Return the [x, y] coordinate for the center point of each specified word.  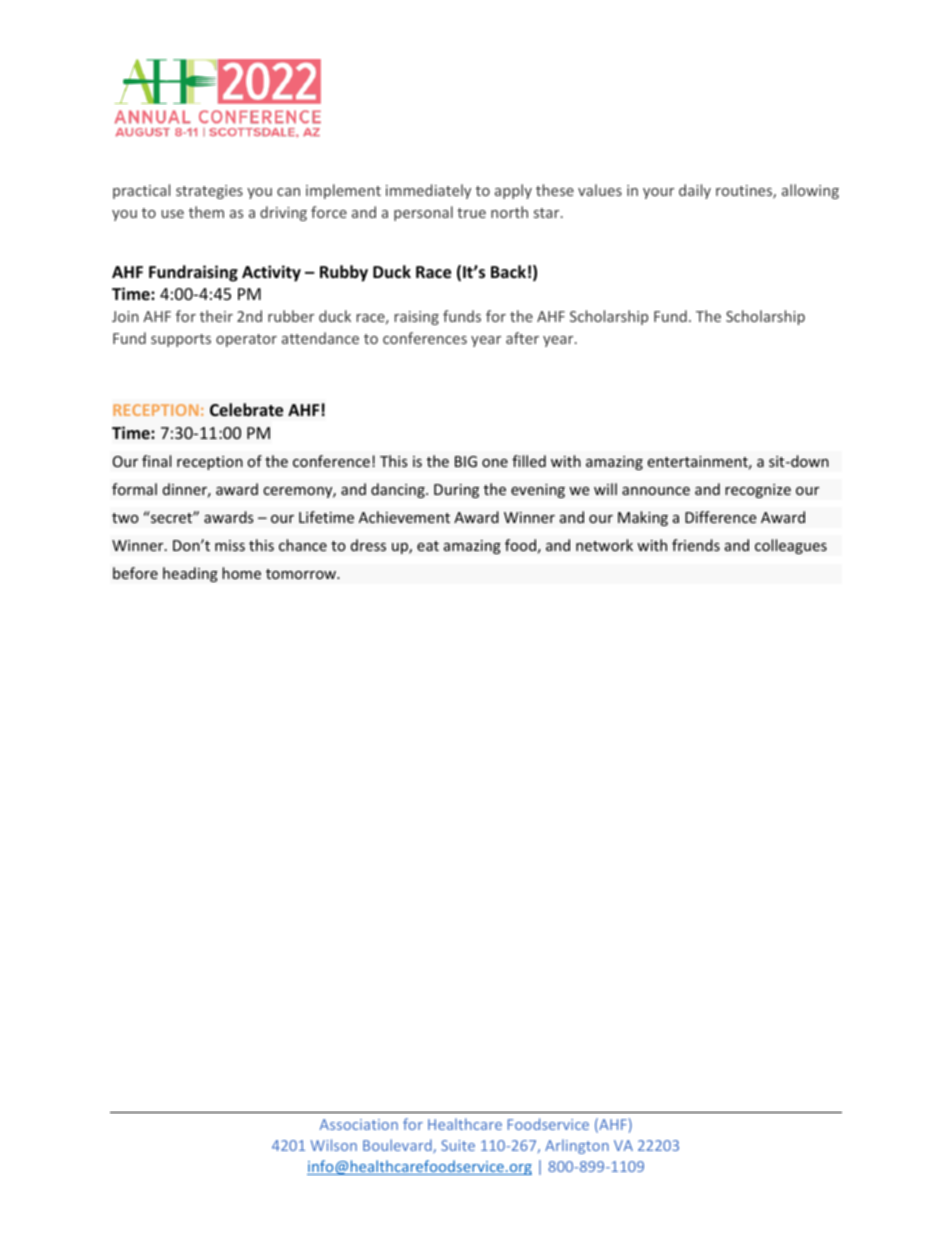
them [206, 212]
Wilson [333, 1145]
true [471, 213]
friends [696, 545]
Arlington [577, 1146]
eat [428, 546]
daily [695, 191]
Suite [458, 1145]
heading [190, 574]
